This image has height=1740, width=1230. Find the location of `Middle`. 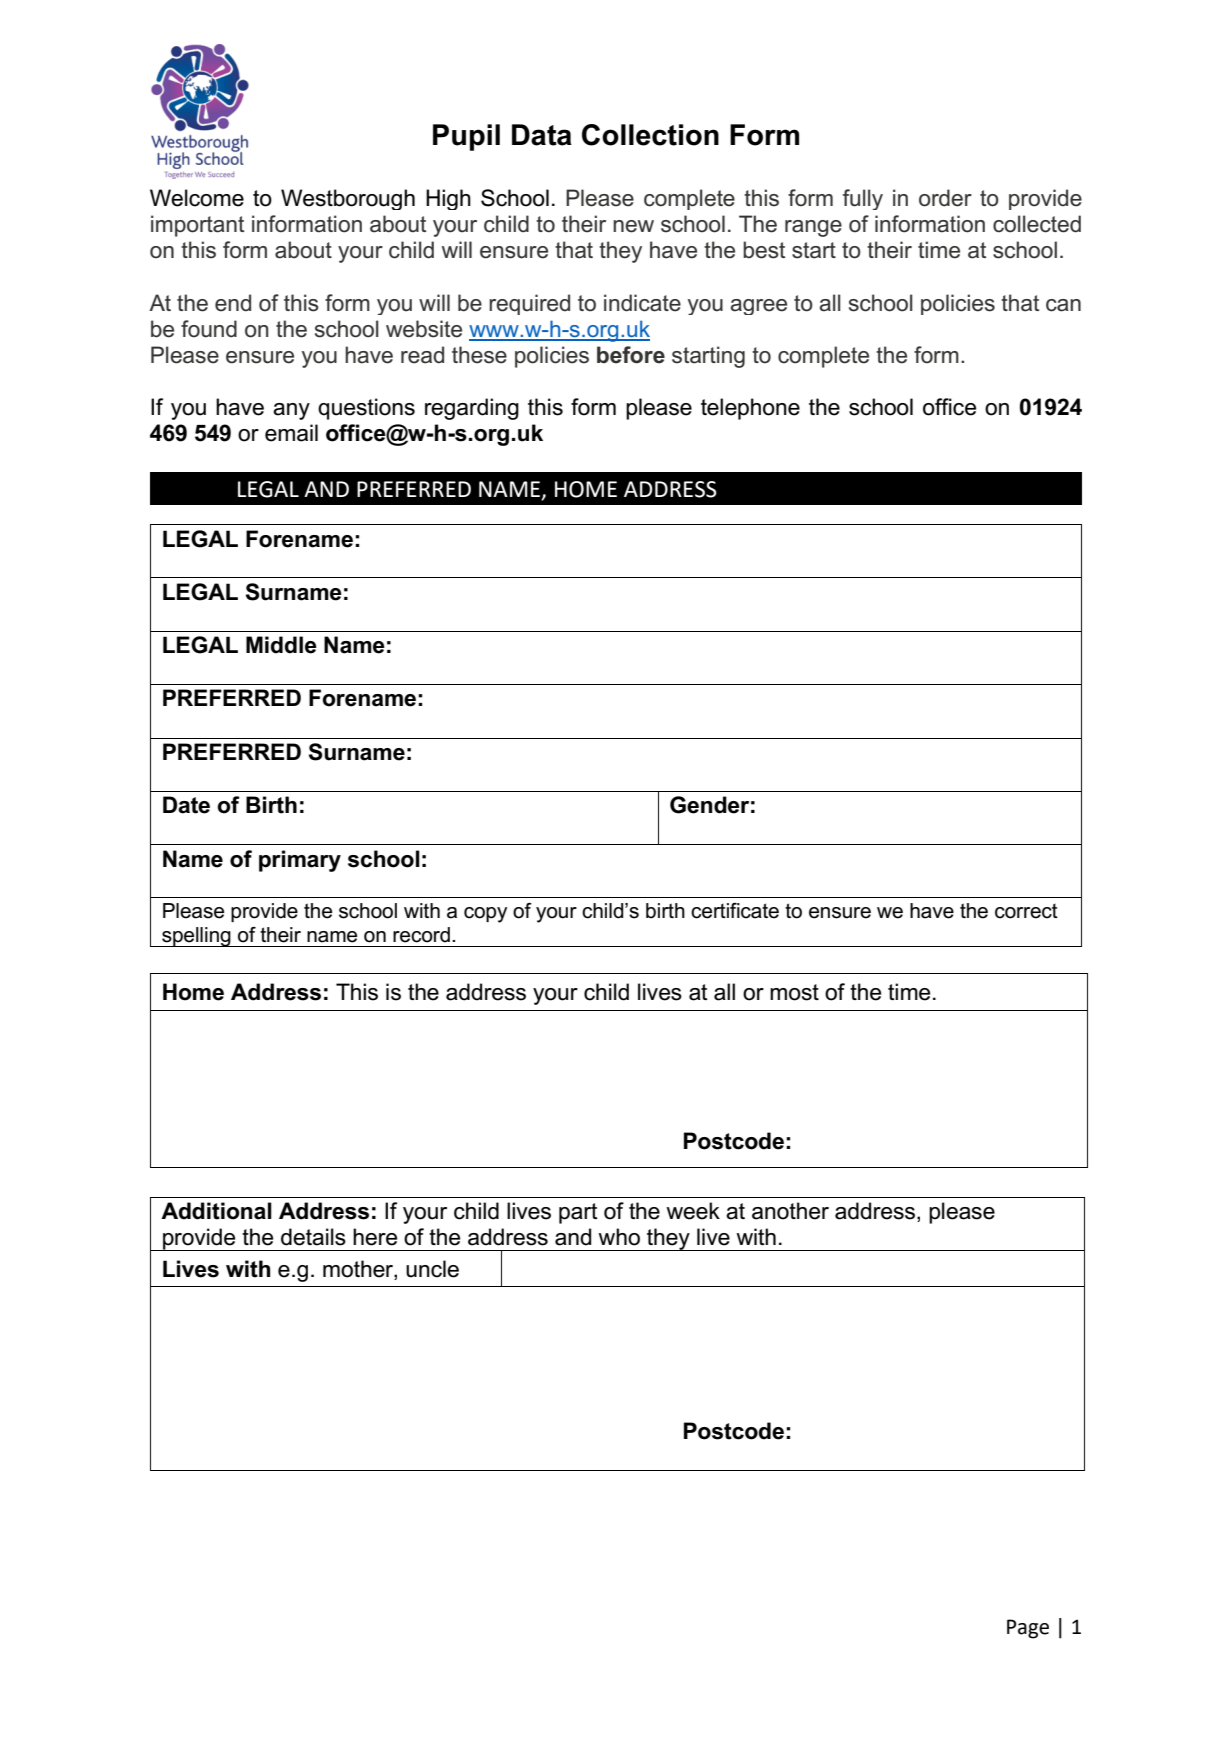

Middle is located at coordinates (281, 645).
